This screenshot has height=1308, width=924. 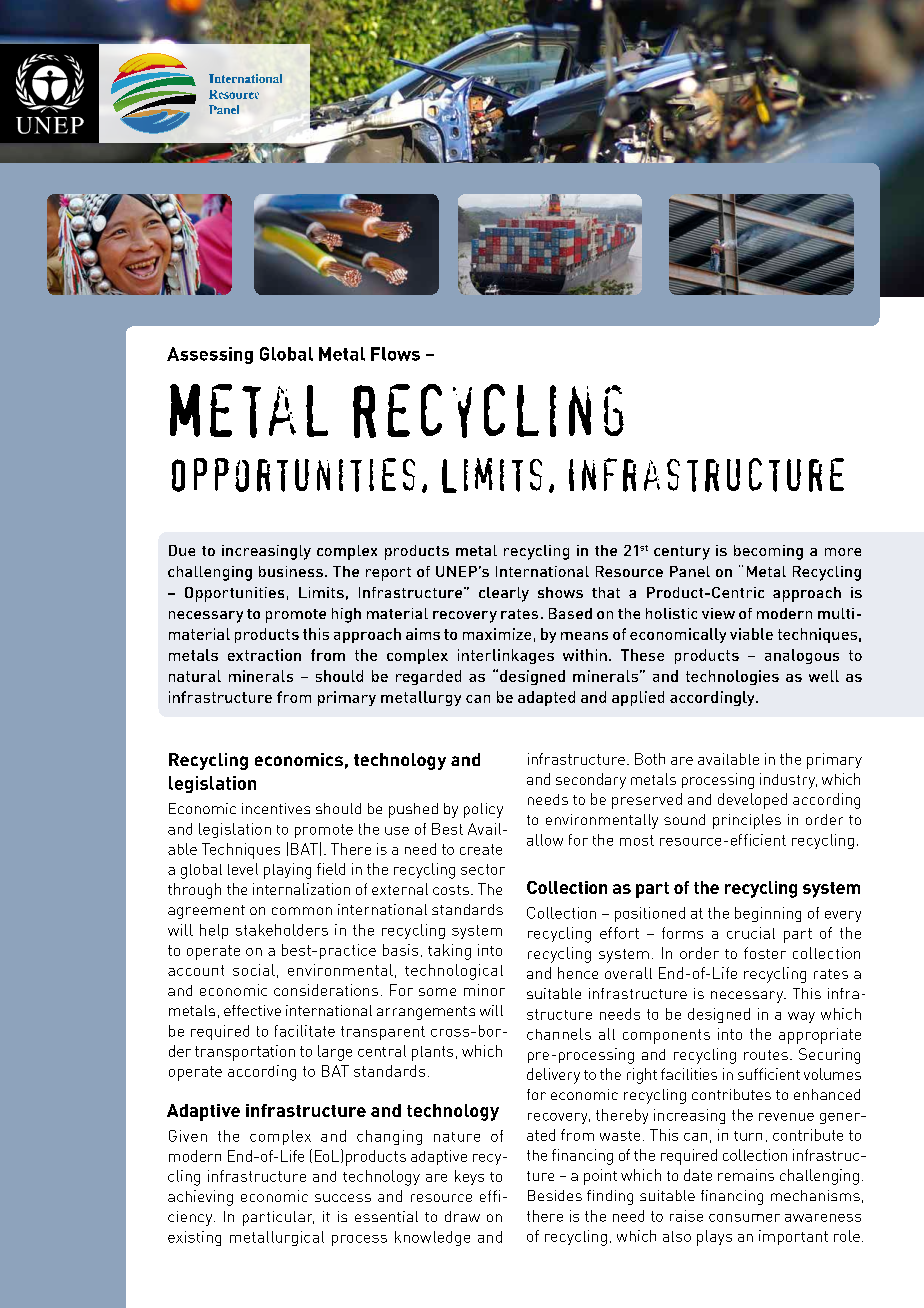 I want to click on developed, so click(x=752, y=801).
